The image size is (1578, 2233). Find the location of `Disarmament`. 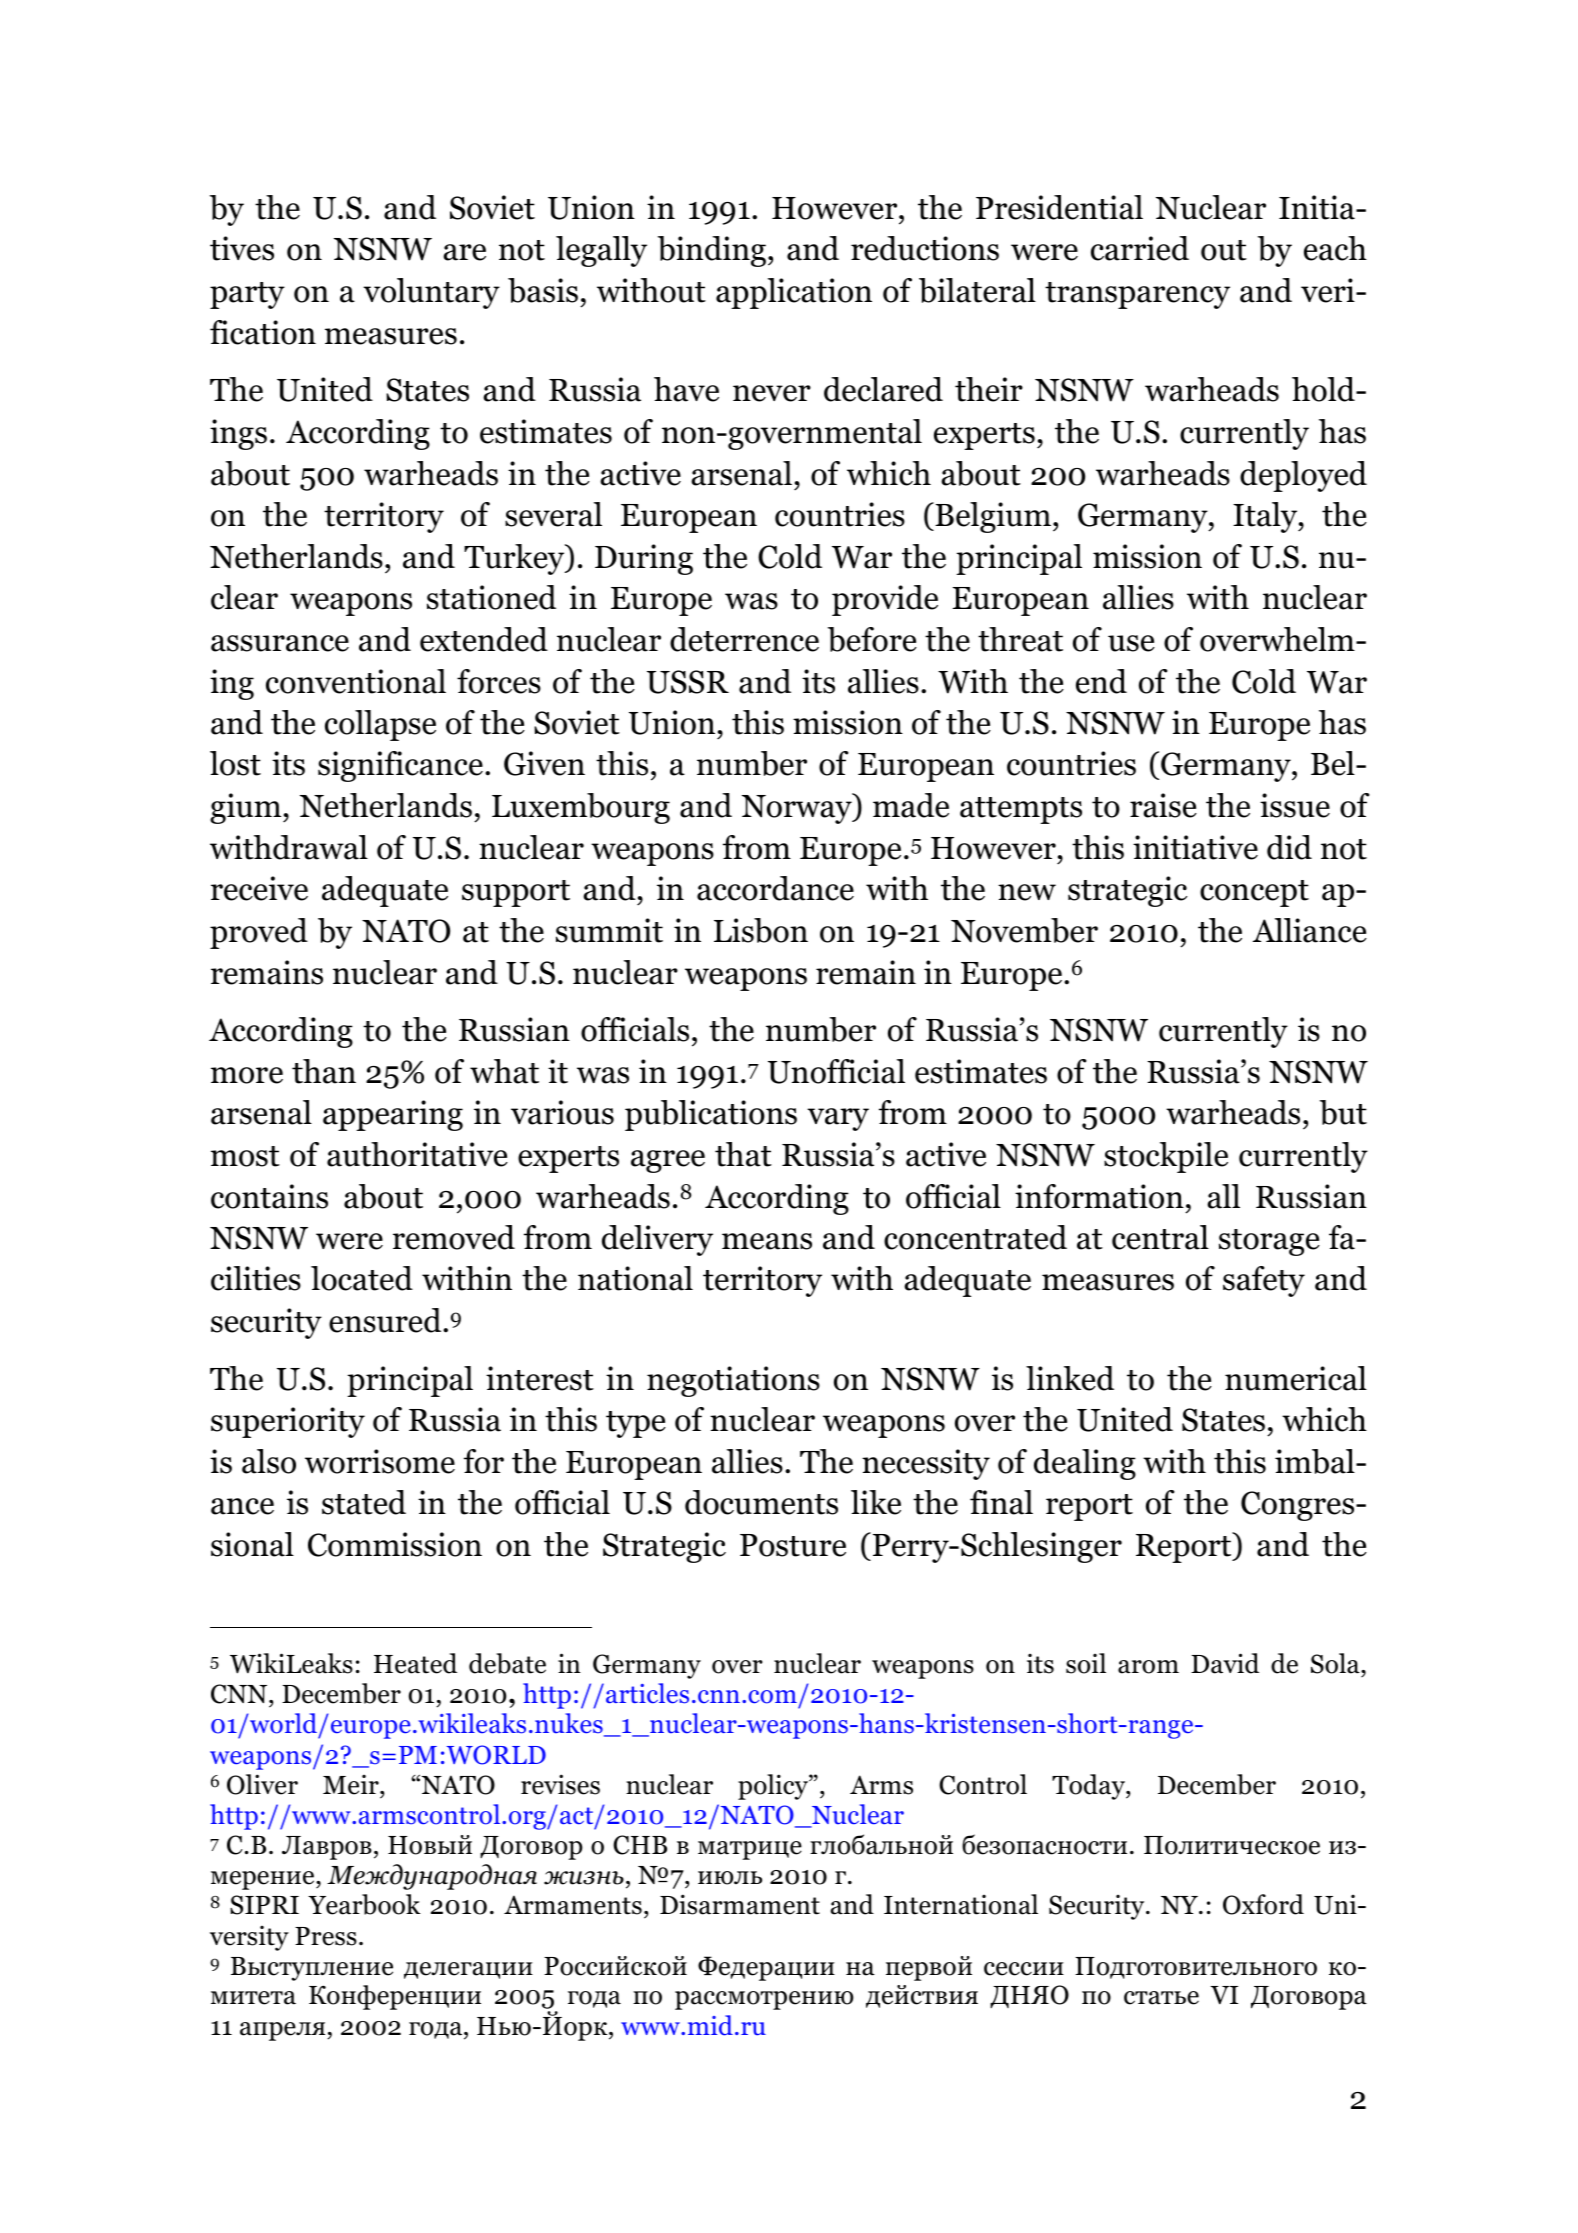

Disarmament is located at coordinates (740, 1904).
